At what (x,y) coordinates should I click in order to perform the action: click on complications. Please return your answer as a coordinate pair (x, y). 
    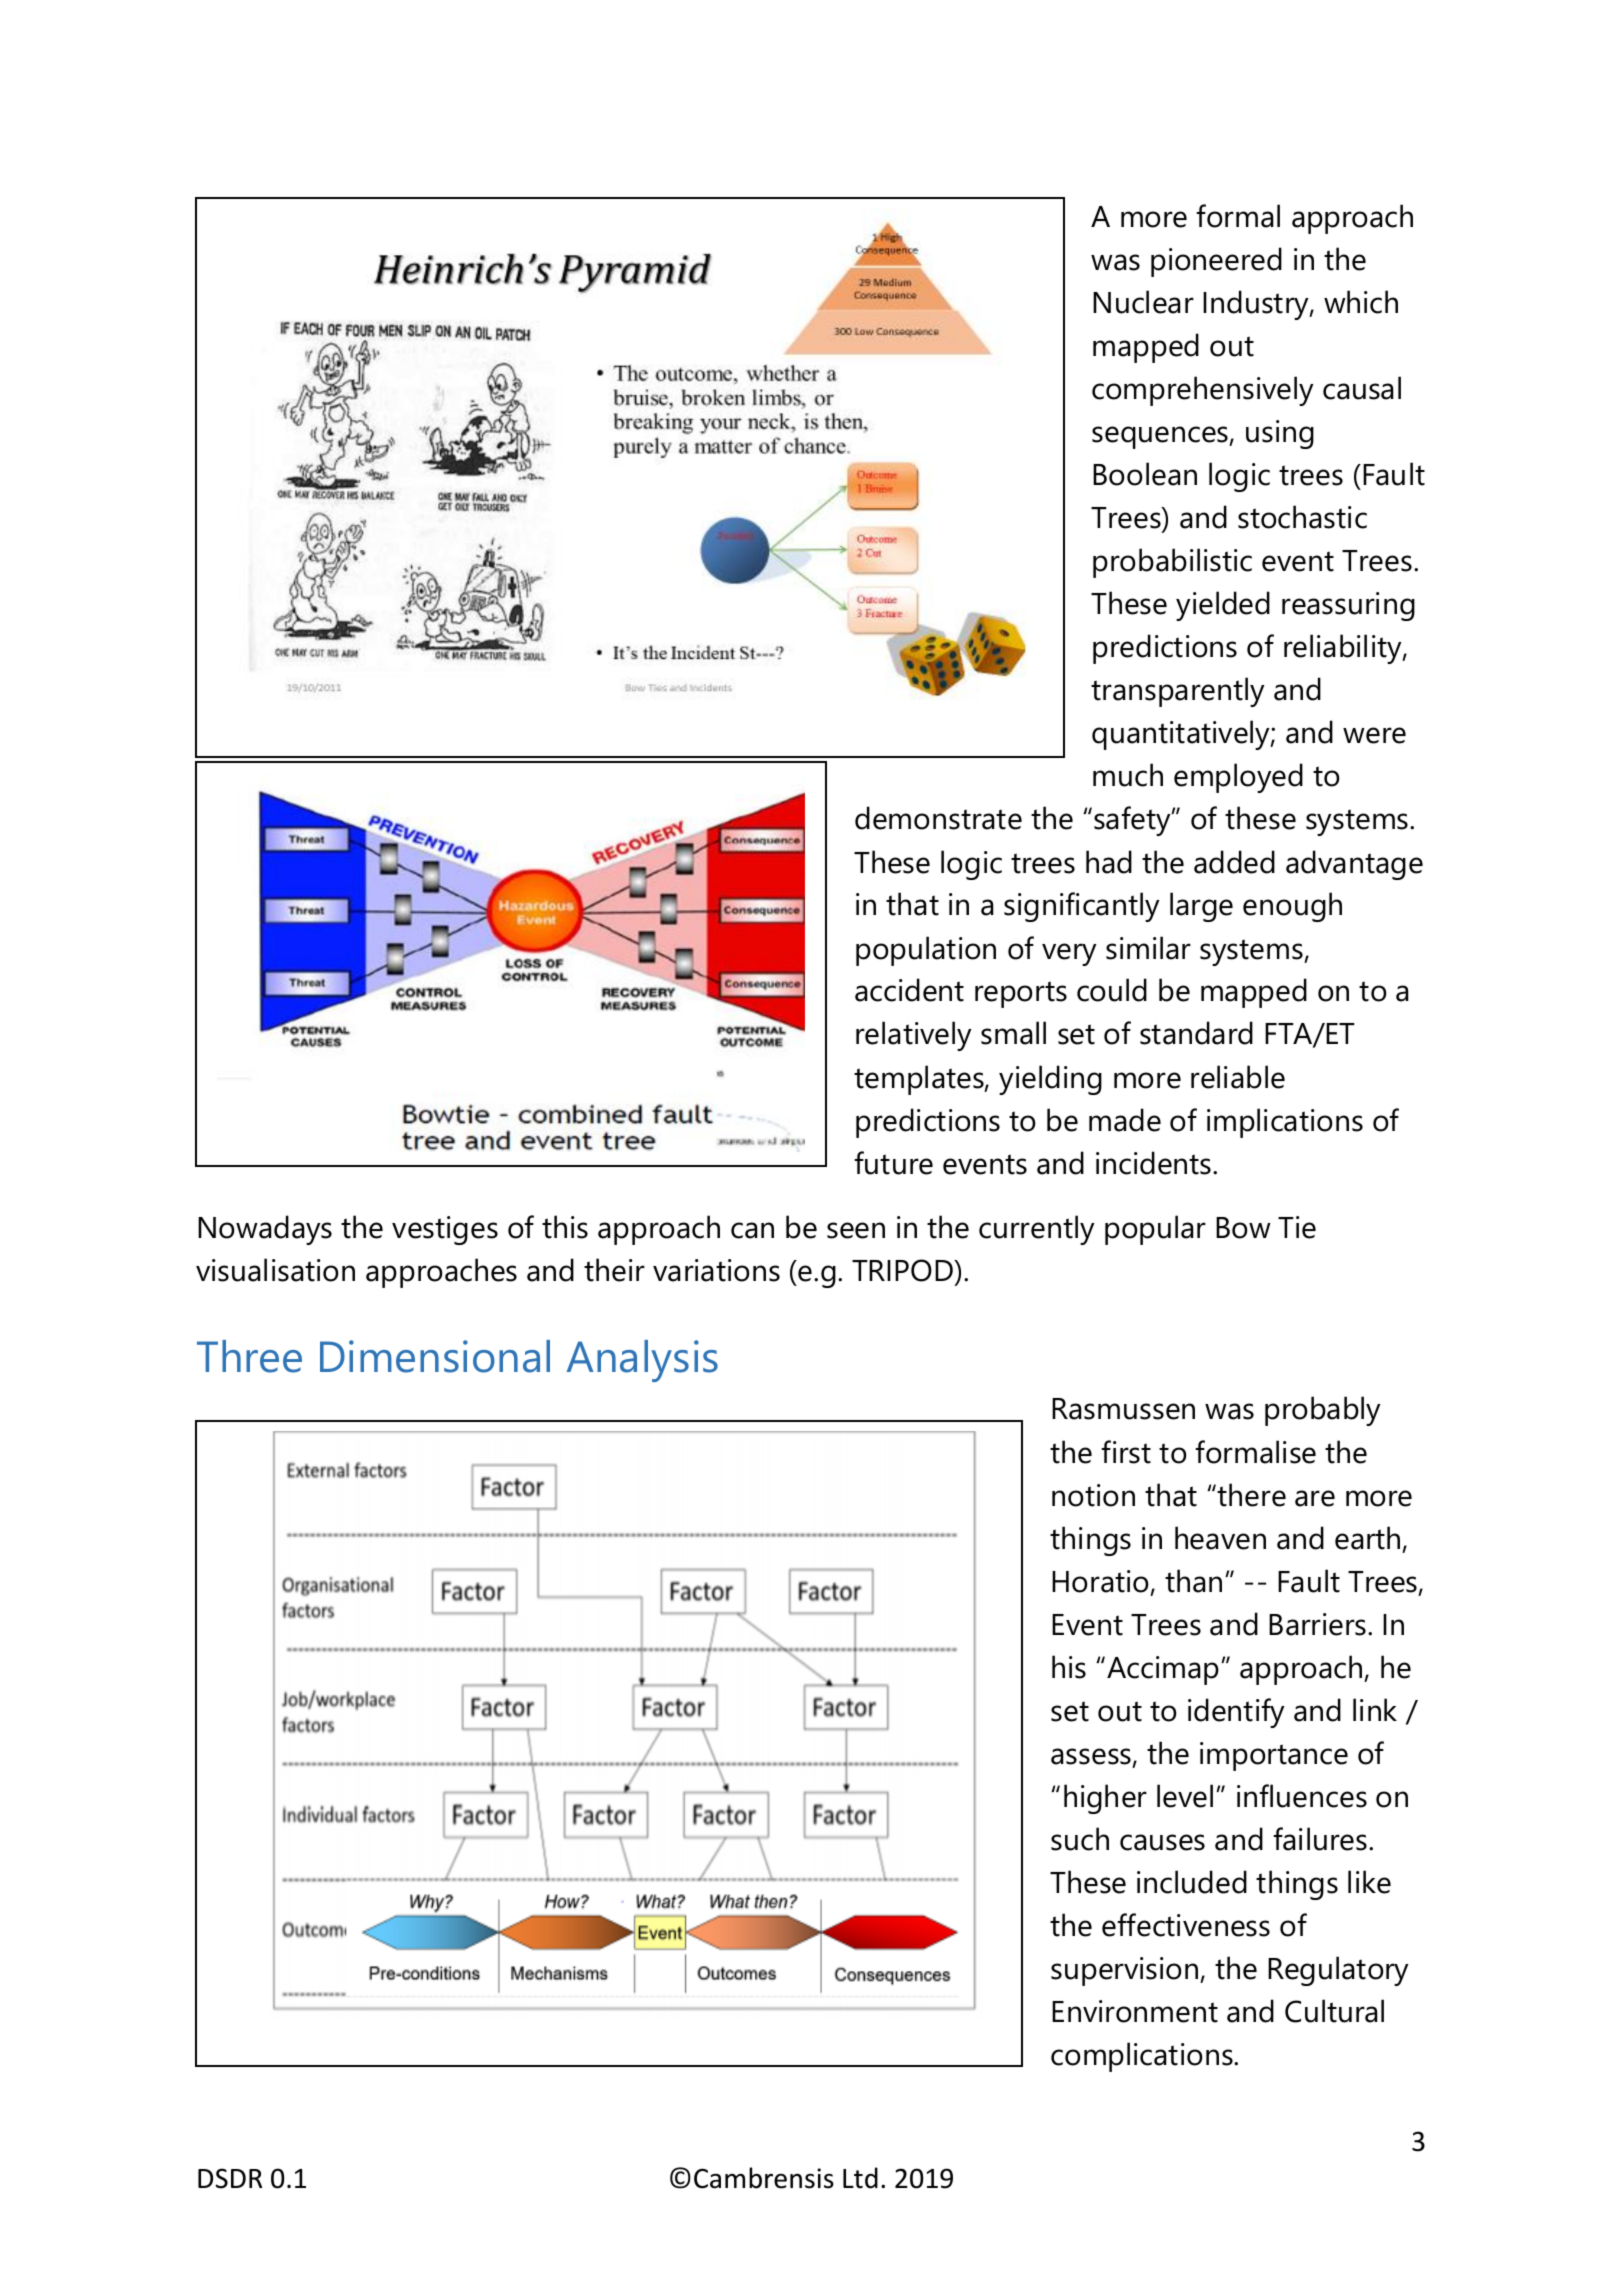
    Looking at the image, I should click on (1143, 2057).
